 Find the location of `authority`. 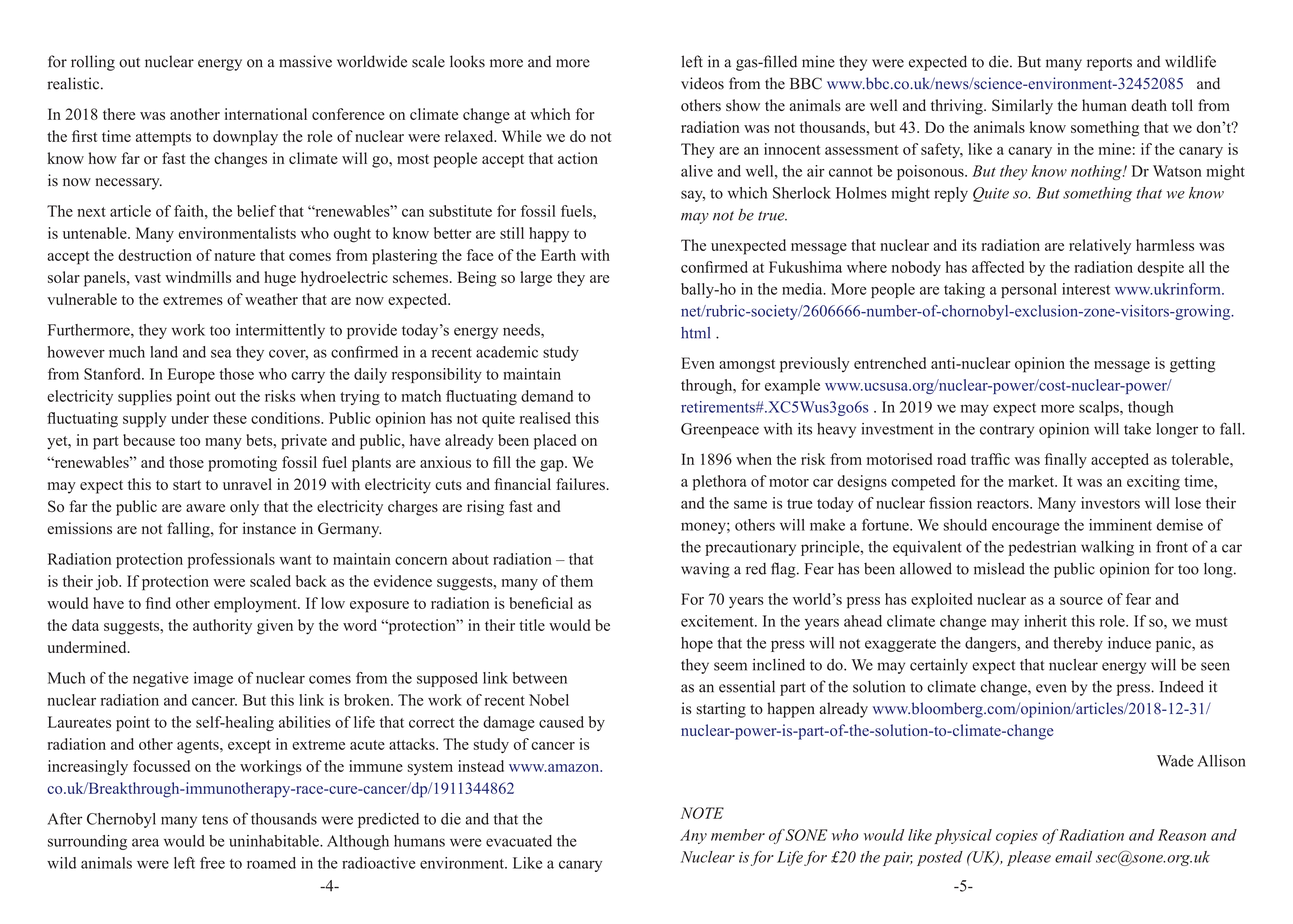

authority is located at coordinates (222, 627).
